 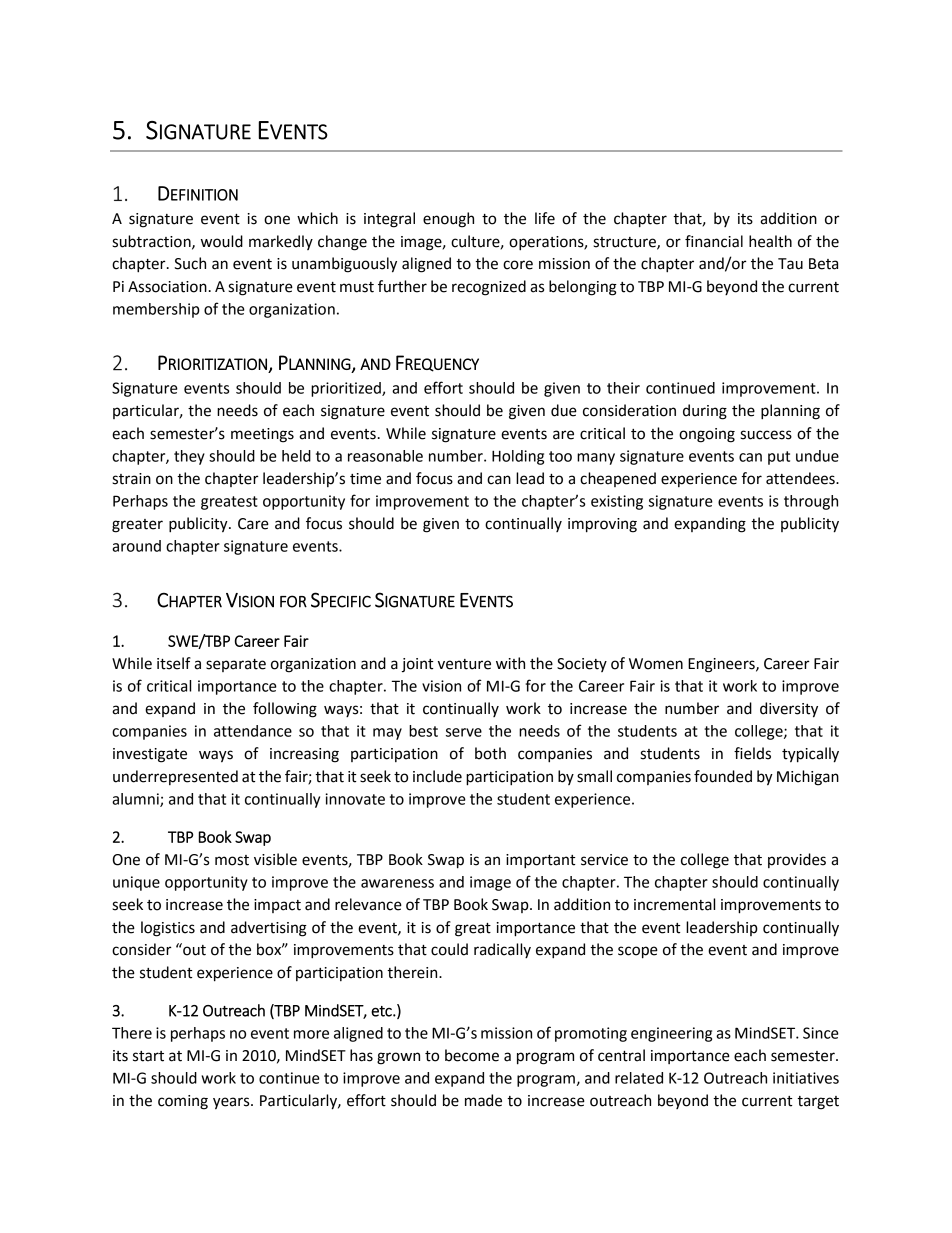 I want to click on separate, so click(x=236, y=665).
